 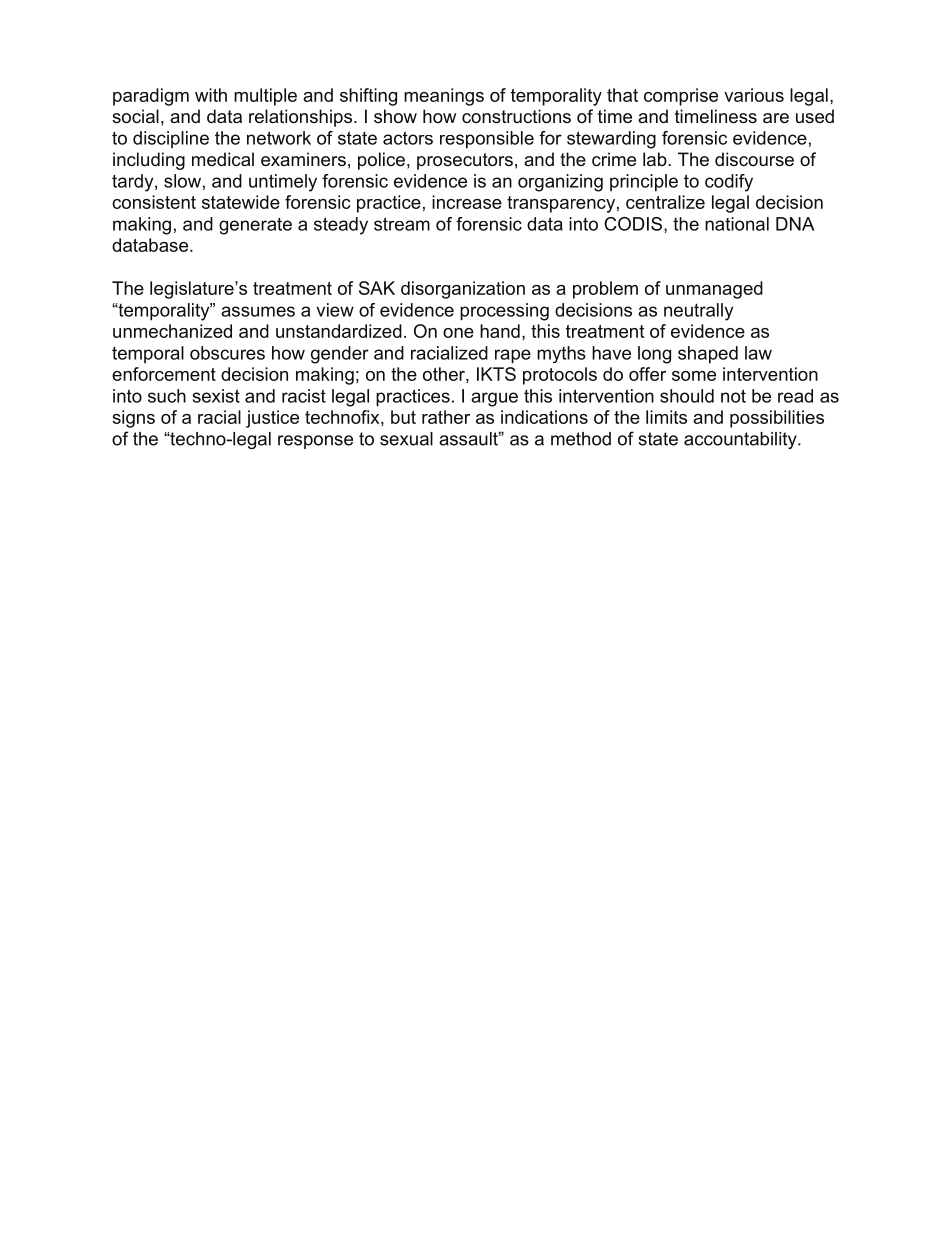 I want to click on generate, so click(x=255, y=226).
